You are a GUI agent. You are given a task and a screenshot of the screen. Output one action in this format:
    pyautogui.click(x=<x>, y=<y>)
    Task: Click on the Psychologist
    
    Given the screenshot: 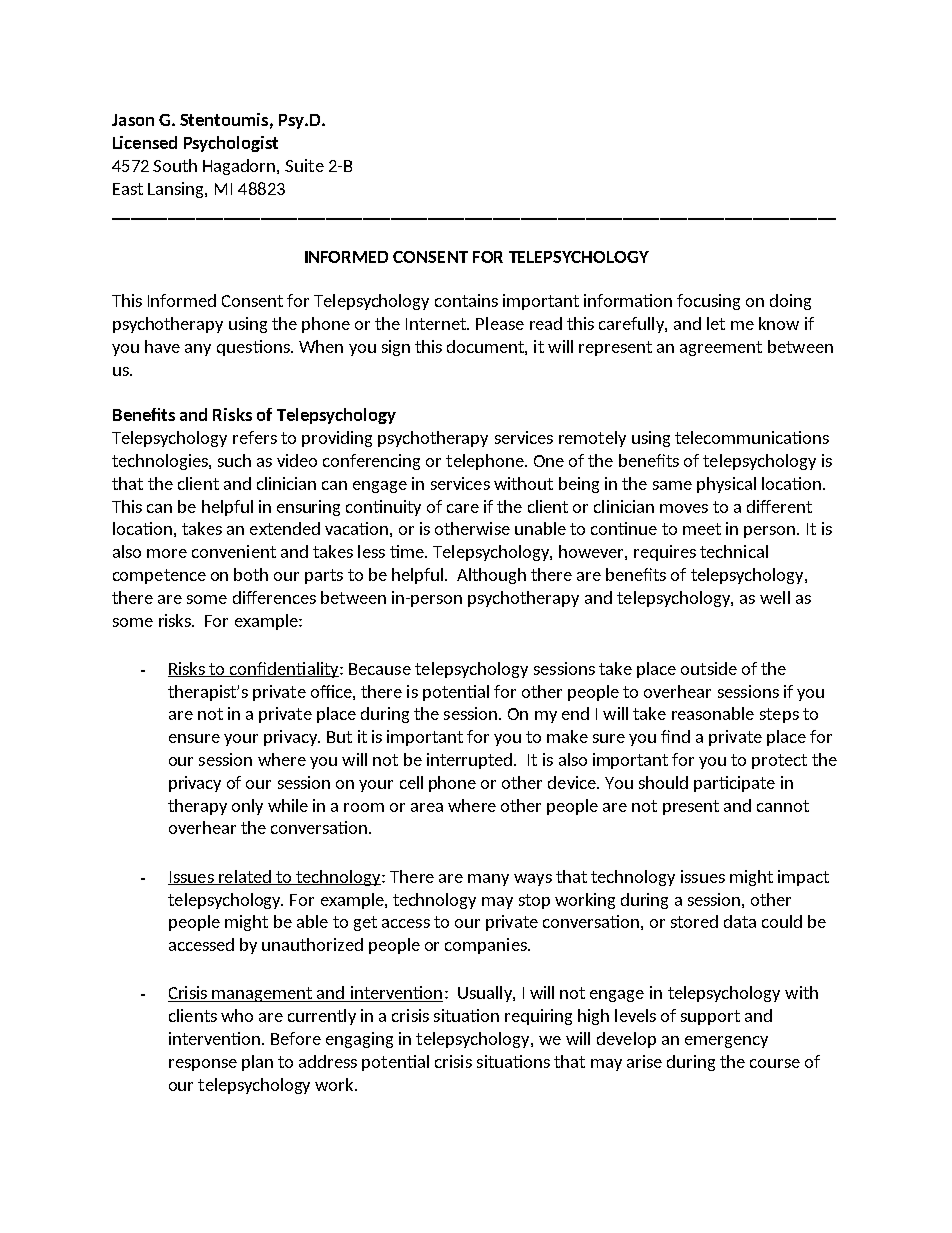 What is the action you would take?
    pyautogui.click(x=231, y=144)
